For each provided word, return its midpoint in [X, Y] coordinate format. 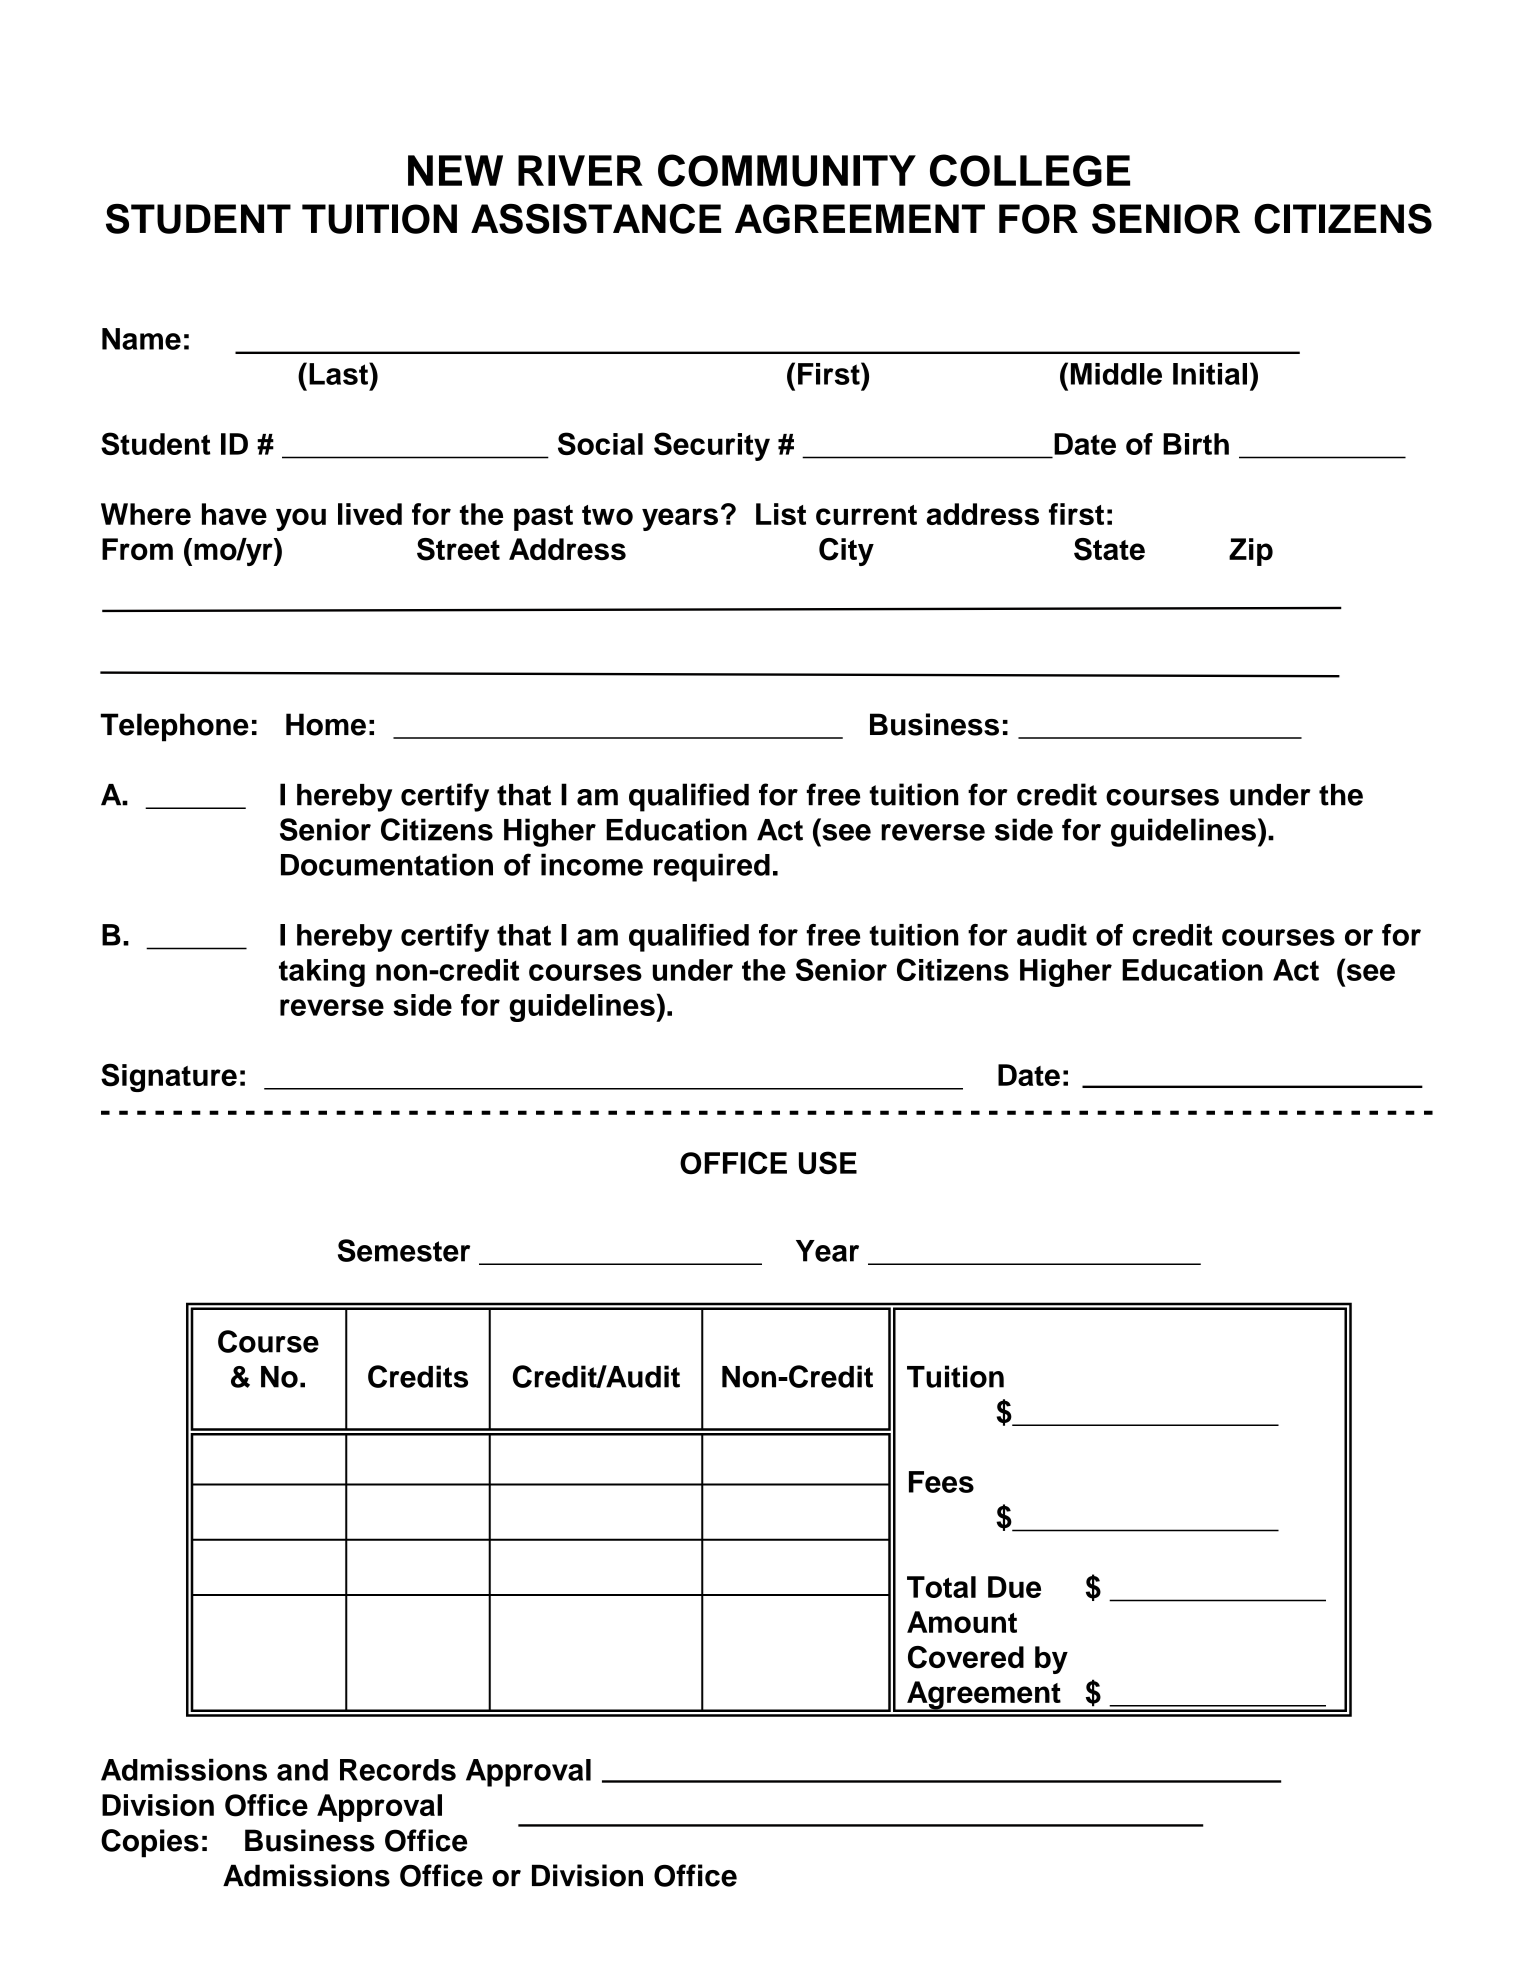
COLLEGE [1030, 170]
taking [322, 973]
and [302, 1770]
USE [828, 1162]
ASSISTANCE [596, 219]
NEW [455, 170]
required [712, 867]
